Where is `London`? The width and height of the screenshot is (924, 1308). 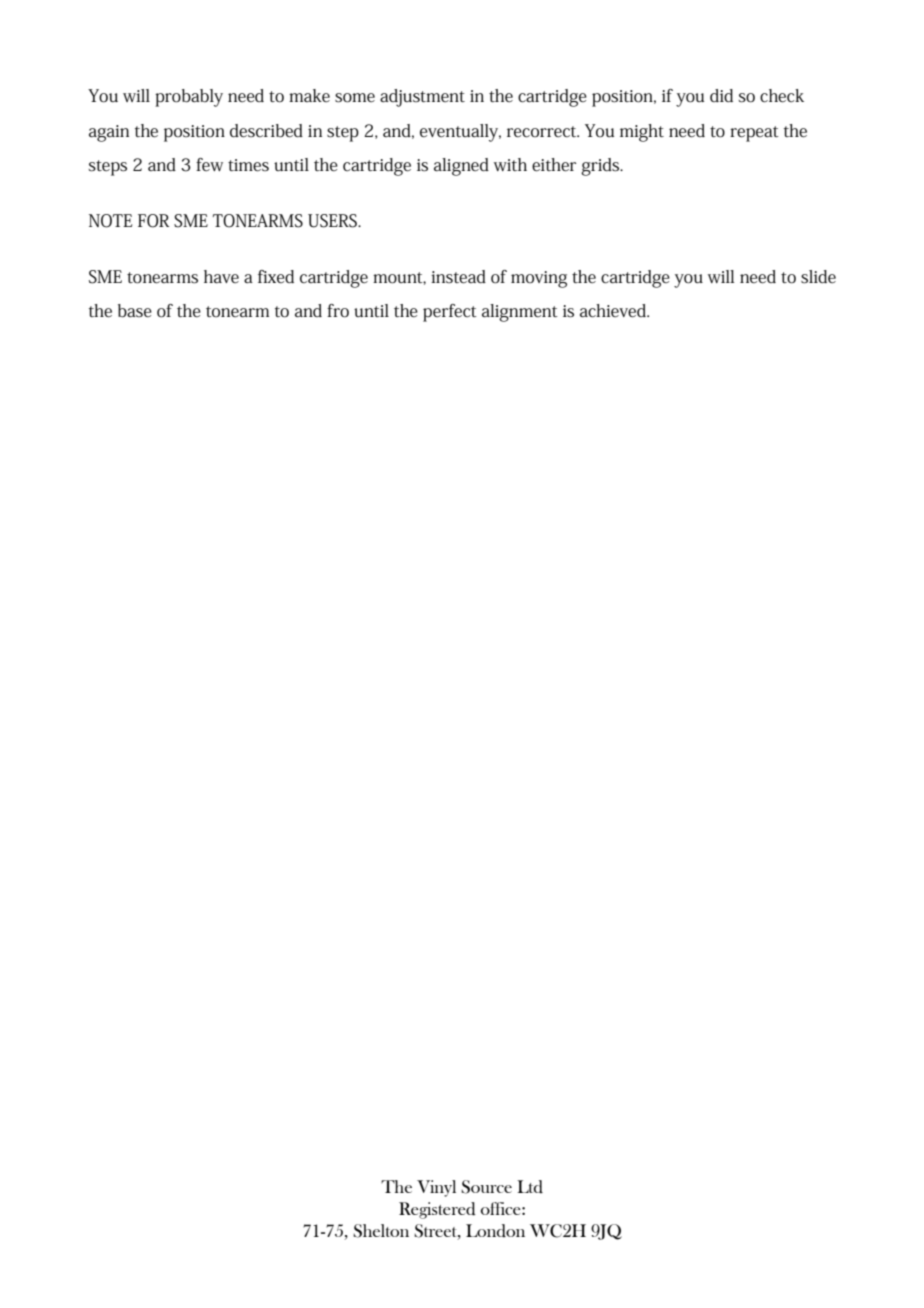 London is located at coordinates (495, 1231).
